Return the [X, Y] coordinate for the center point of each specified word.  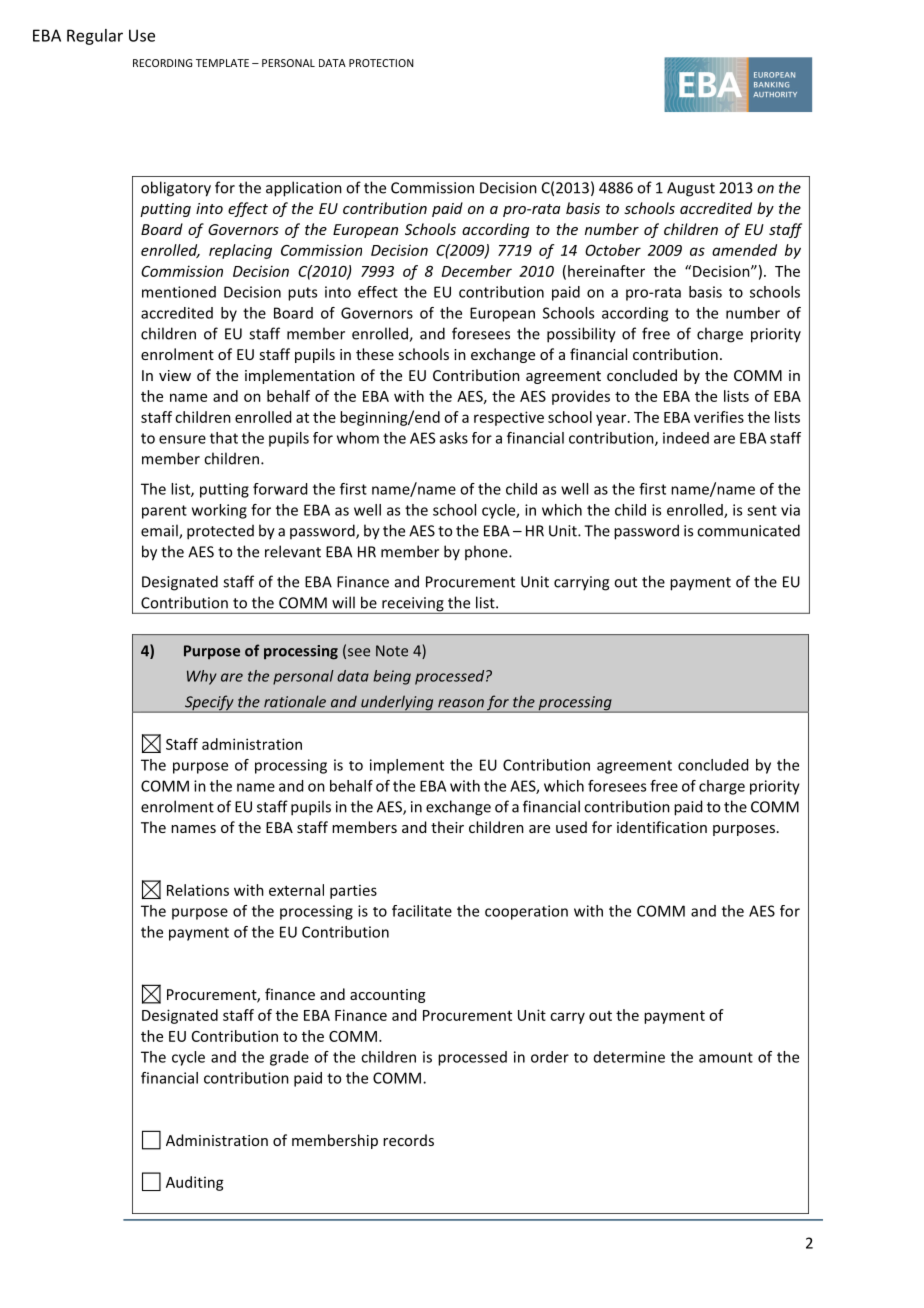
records [408, 1140]
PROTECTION [381, 63]
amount [726, 1057]
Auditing [195, 1183]
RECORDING [162, 63]
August [691, 189]
